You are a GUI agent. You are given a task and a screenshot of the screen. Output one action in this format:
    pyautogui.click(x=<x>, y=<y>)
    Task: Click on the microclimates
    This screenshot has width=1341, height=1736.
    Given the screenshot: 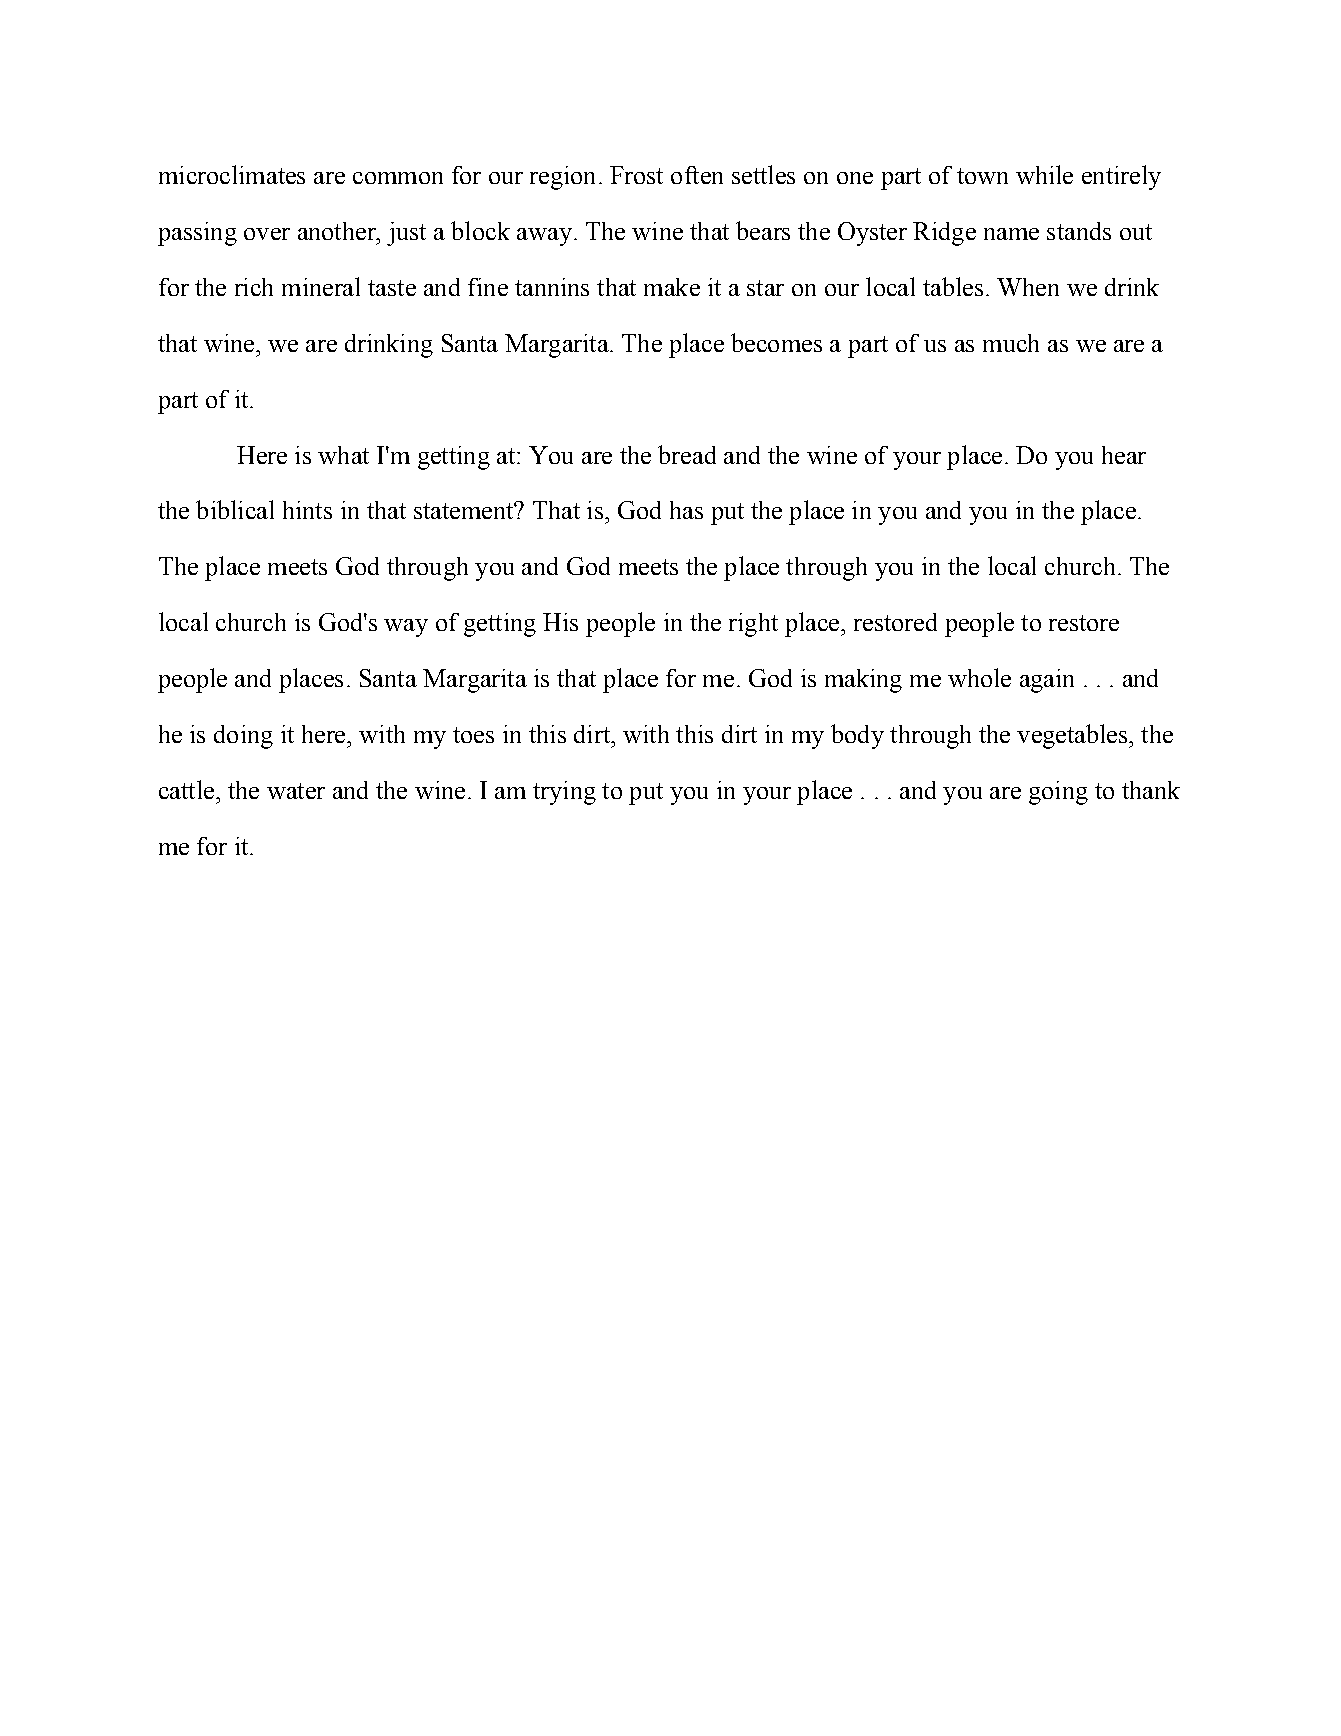 What is the action you would take?
    pyautogui.click(x=232, y=174)
